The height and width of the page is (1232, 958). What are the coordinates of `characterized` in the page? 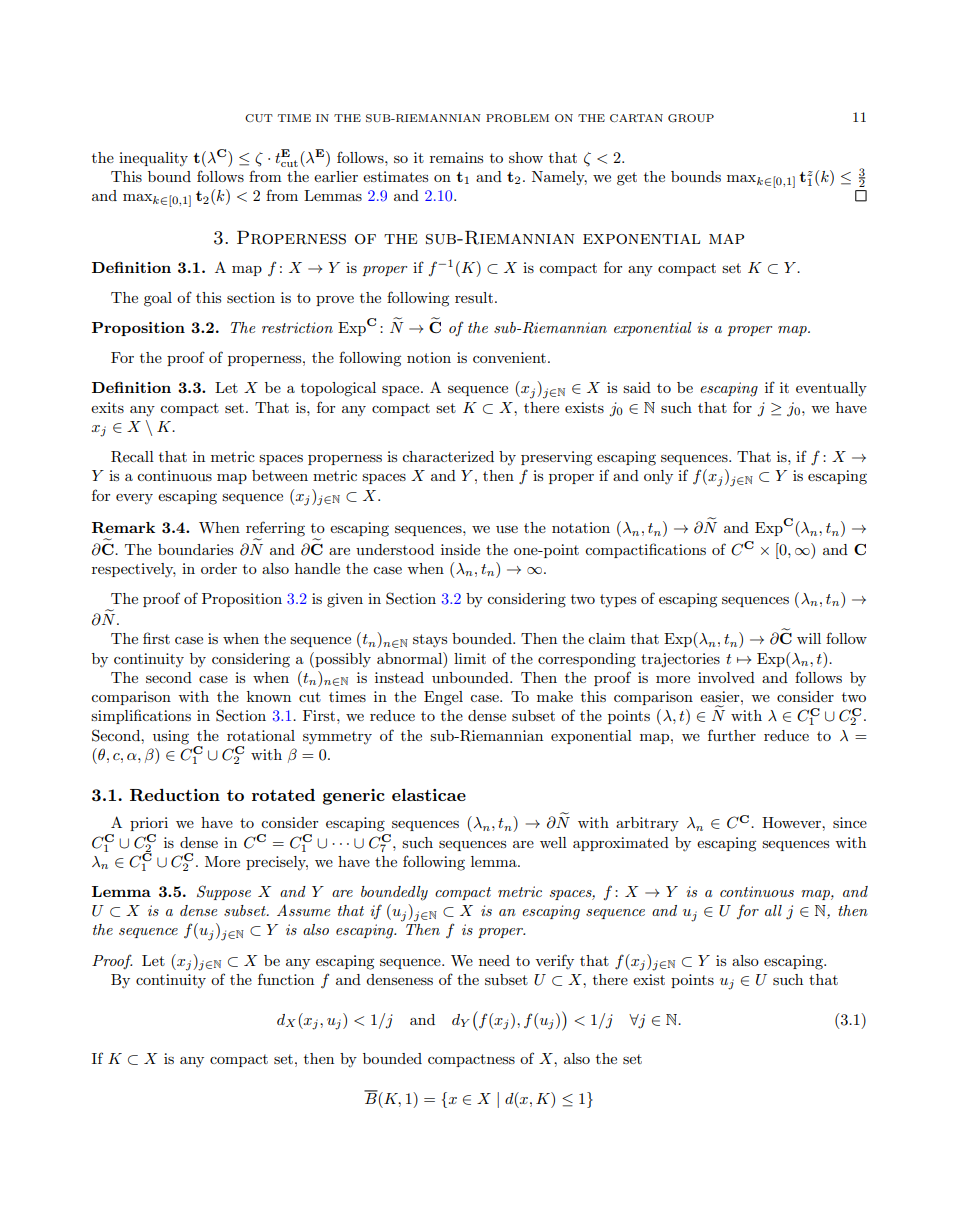 It's located at (448, 456).
